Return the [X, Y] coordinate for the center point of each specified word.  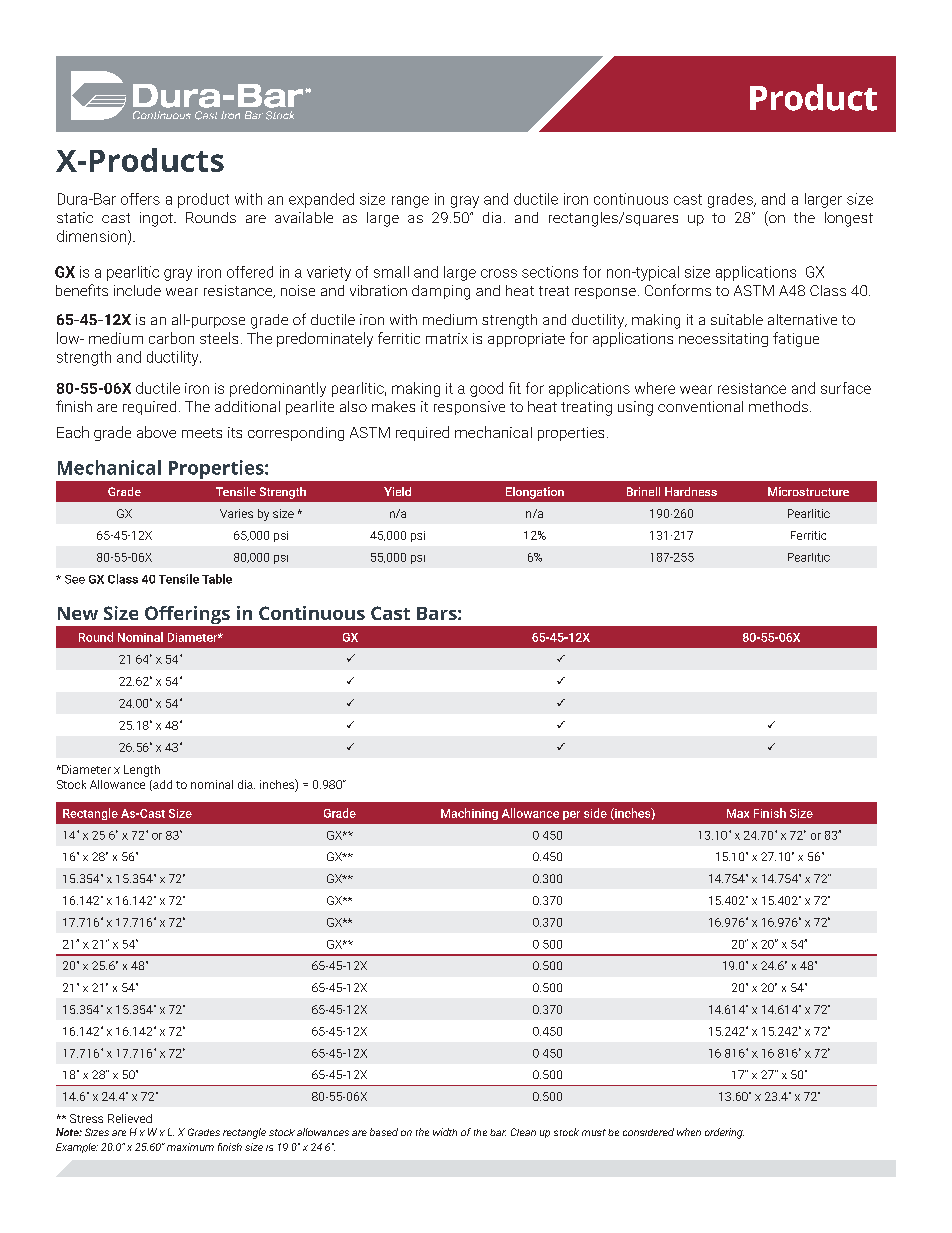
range [410, 202]
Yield [397, 491]
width [445, 1132]
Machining [469, 814]
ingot [157, 219]
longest [849, 219]
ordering [724, 1133]
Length [142, 771]
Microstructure [808, 491]
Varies [236, 513]
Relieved [130, 1118]
